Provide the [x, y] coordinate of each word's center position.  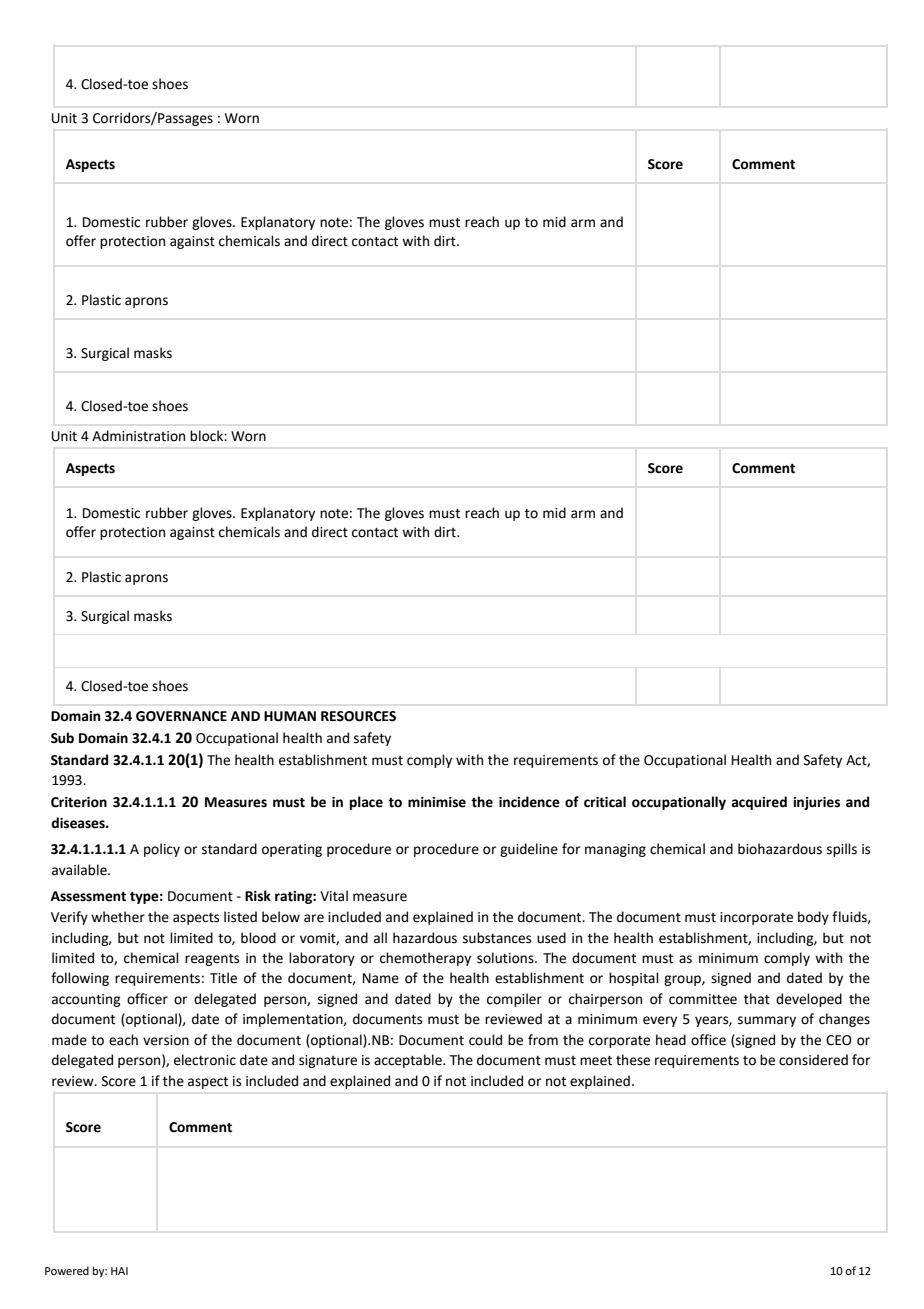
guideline [529, 850]
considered [813, 1060]
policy [162, 850]
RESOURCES [358, 716]
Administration [138, 436]
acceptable [409, 1061]
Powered [67, 1270]
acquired [759, 803]
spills [842, 850]
